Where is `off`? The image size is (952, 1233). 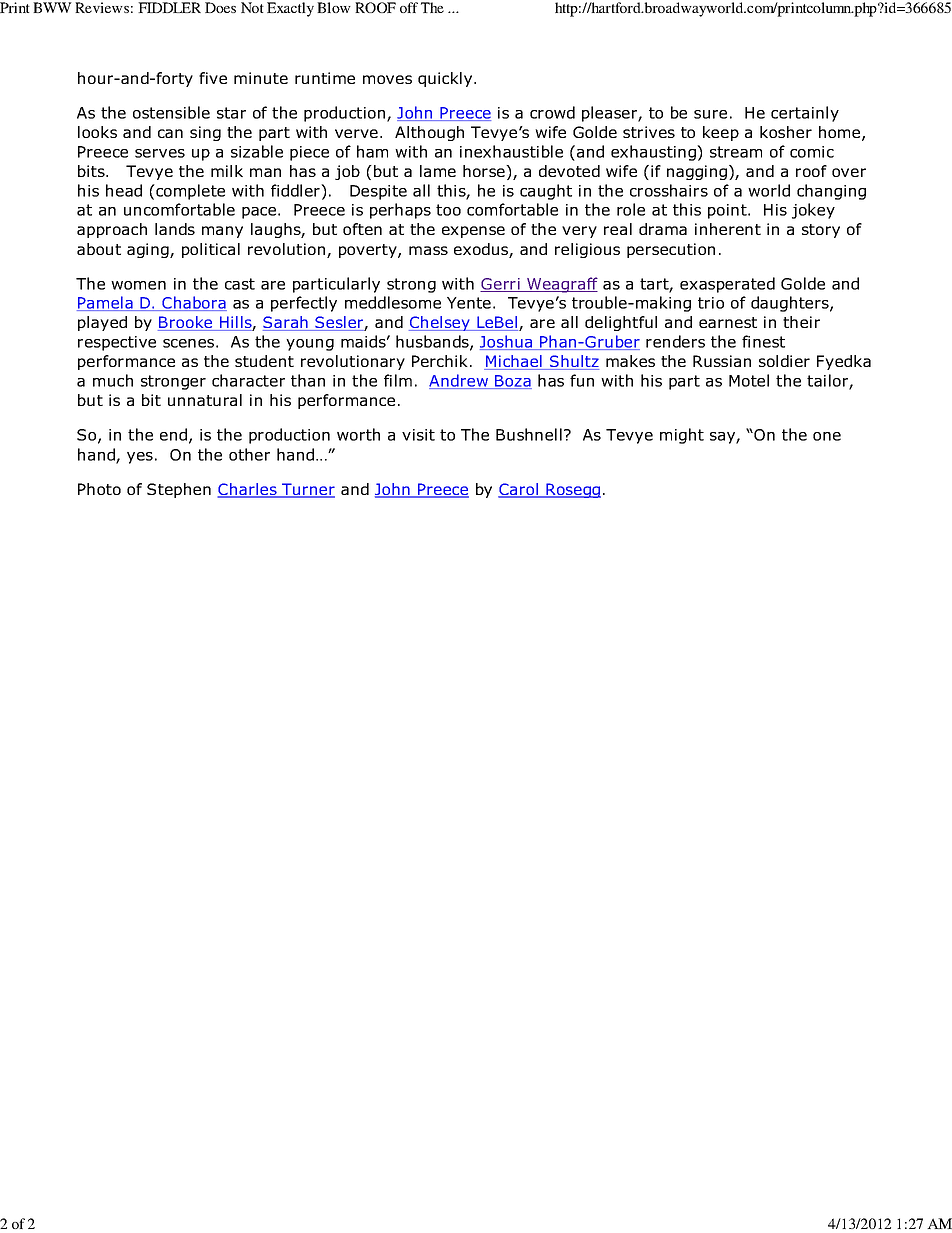
off is located at coordinates (409, 7).
